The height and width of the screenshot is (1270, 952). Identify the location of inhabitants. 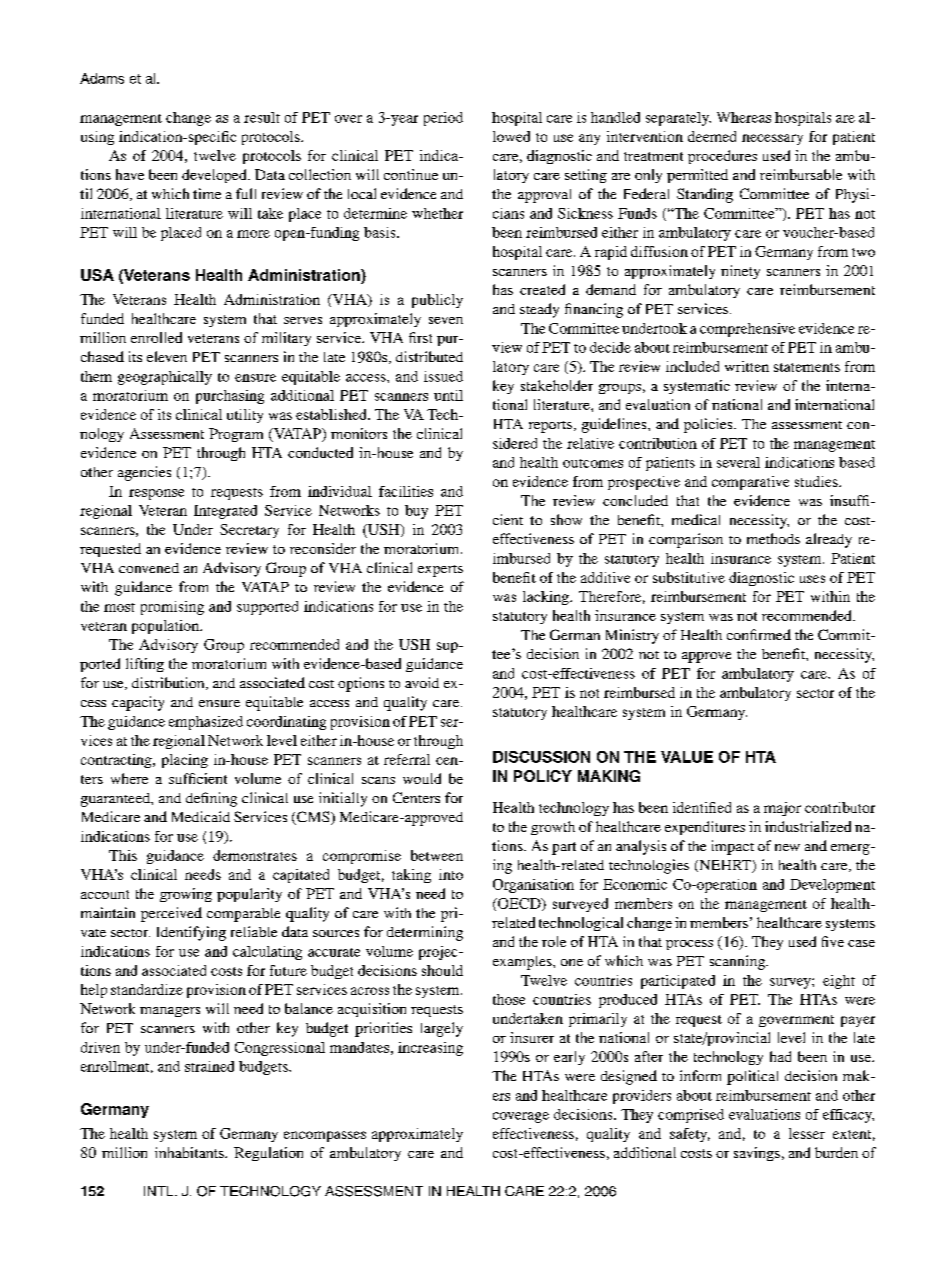
(190, 1152).
